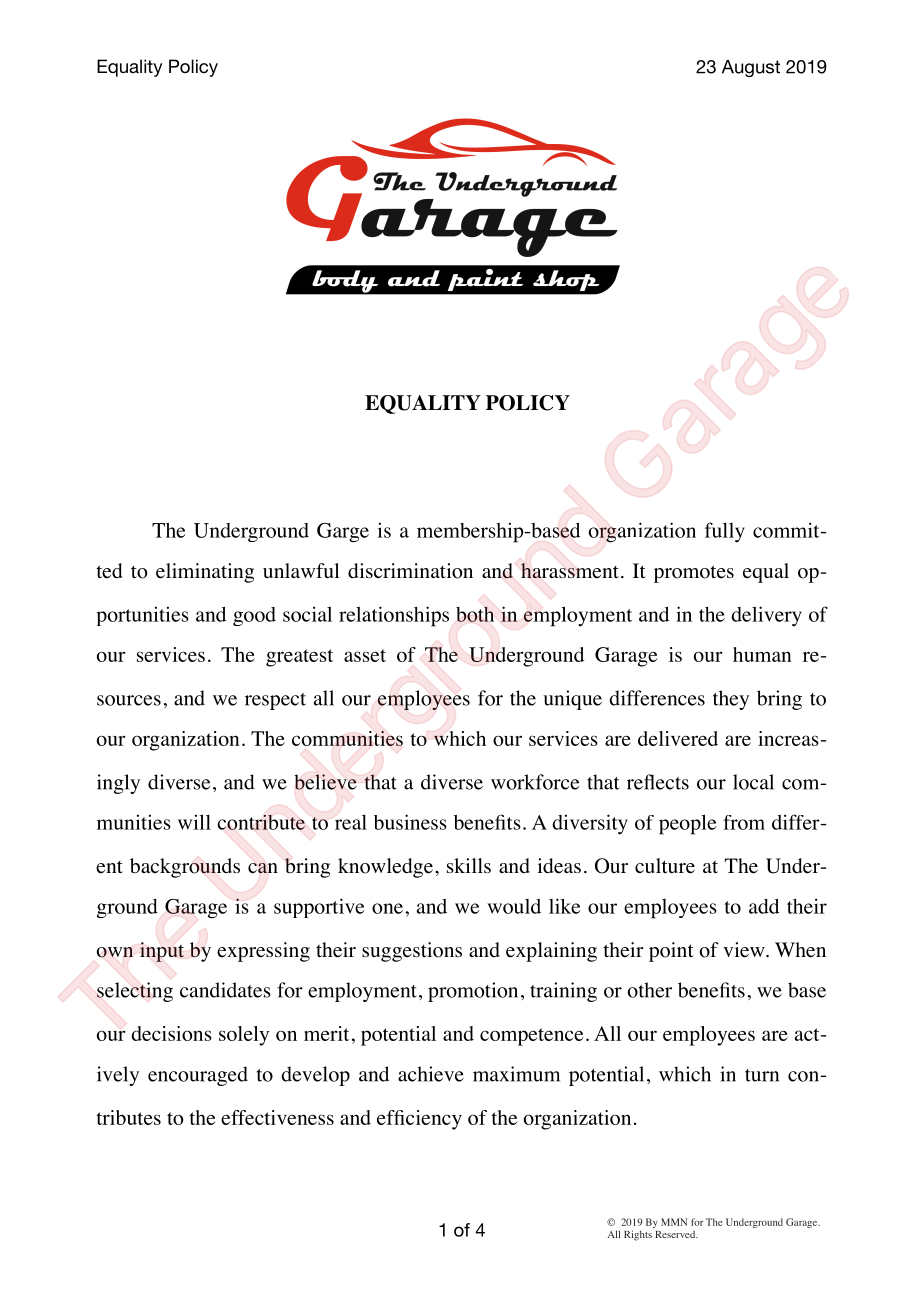  Describe the element at coordinates (410, 571) in the page. I see `discrimination` at that location.
